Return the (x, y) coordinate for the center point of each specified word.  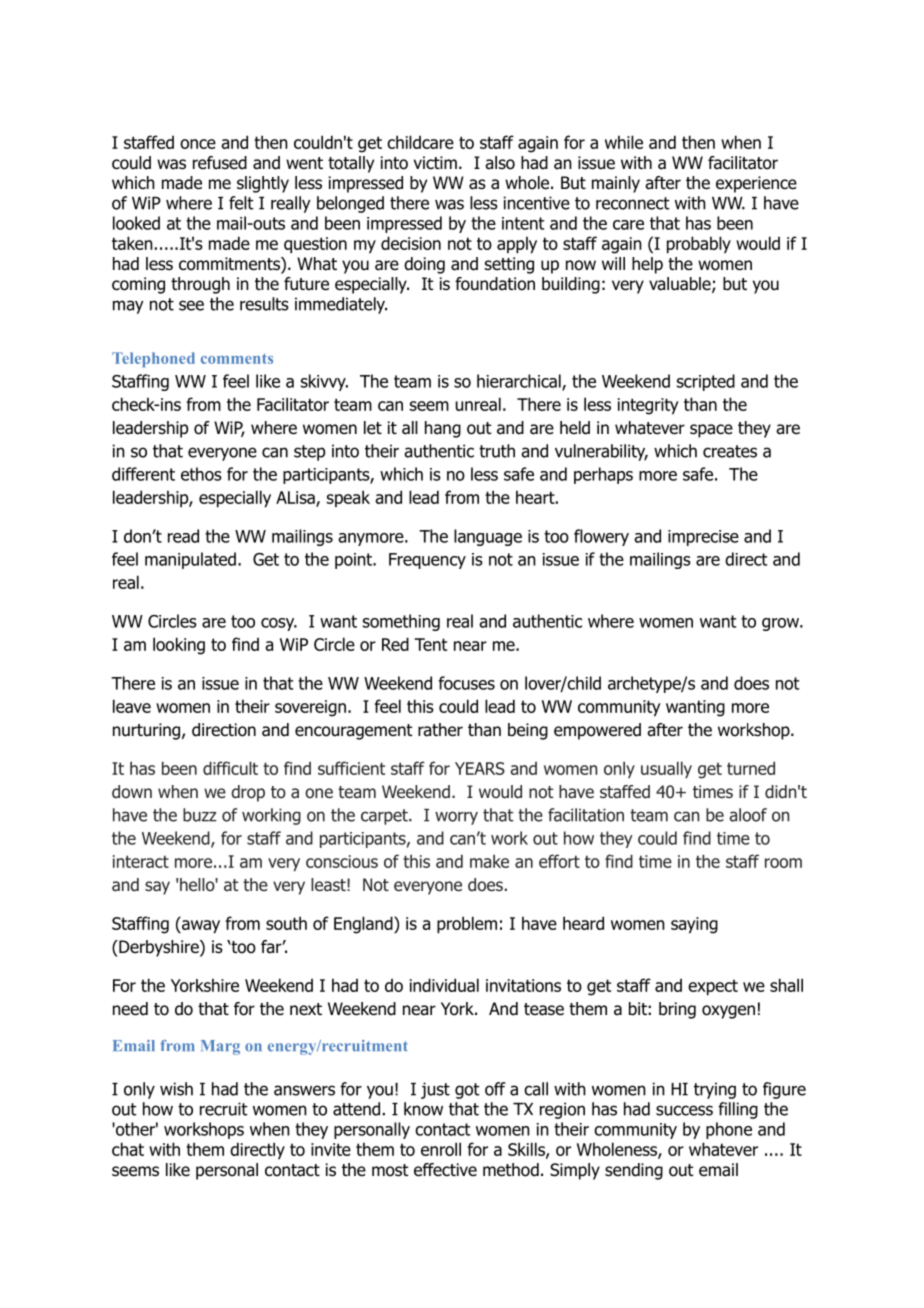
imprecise (703, 538)
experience (756, 184)
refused (220, 163)
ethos (201, 474)
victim (435, 162)
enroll (441, 1149)
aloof (748, 815)
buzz (200, 815)
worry (456, 818)
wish (176, 1089)
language (488, 537)
